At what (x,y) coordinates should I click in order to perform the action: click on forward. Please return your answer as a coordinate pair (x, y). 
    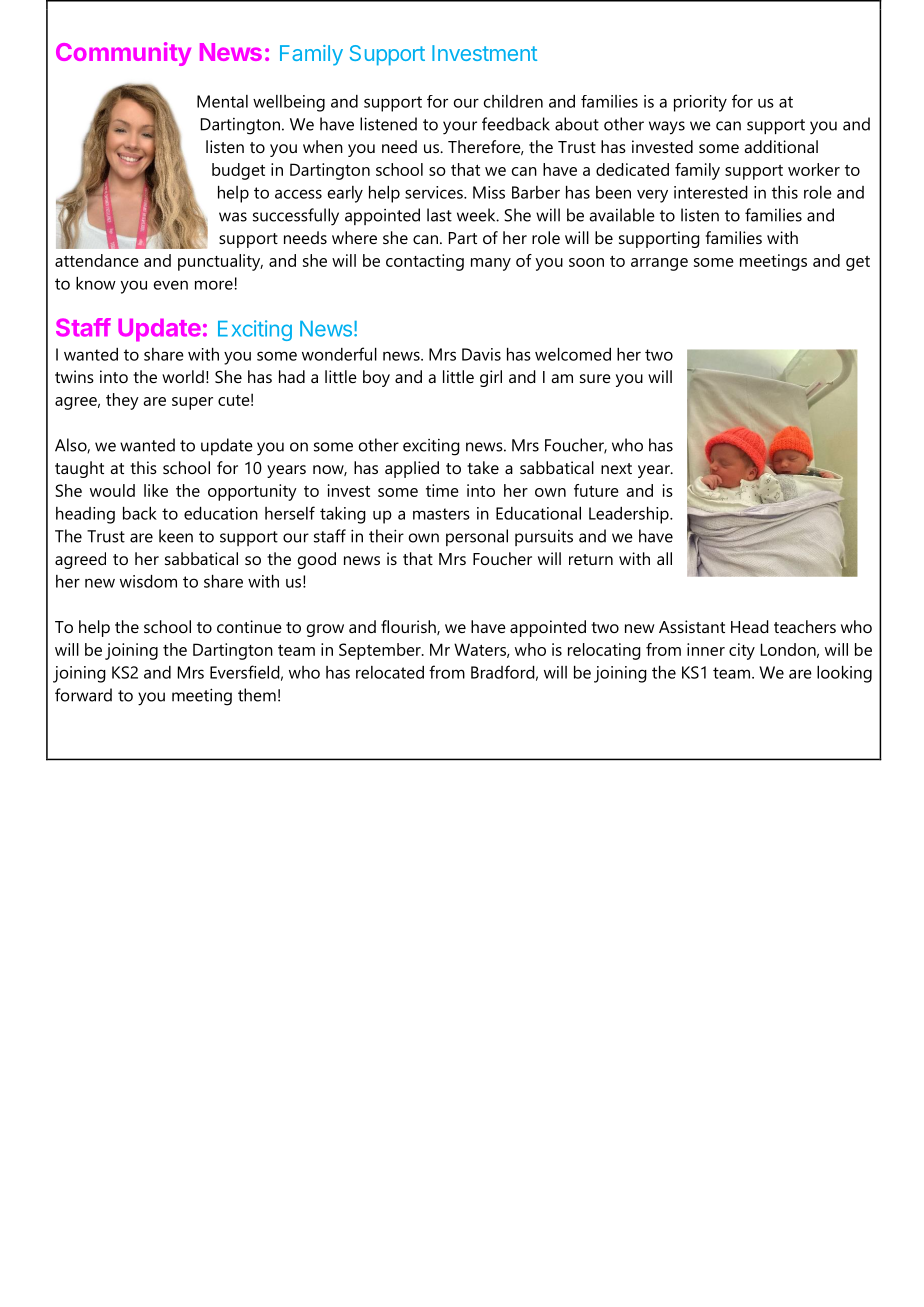
    Looking at the image, I should click on (83, 695).
